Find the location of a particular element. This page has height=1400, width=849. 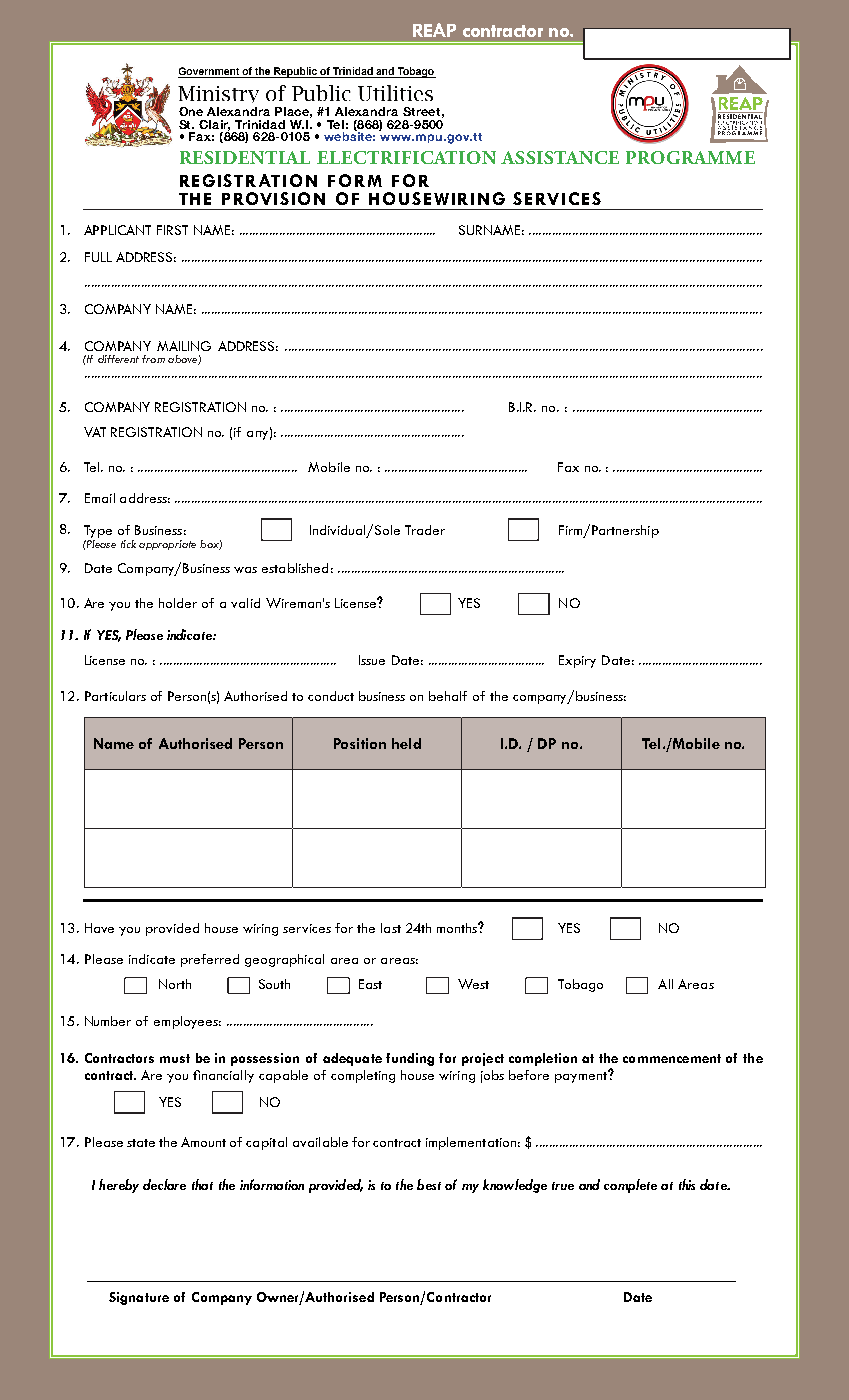

last is located at coordinates (391, 928).
